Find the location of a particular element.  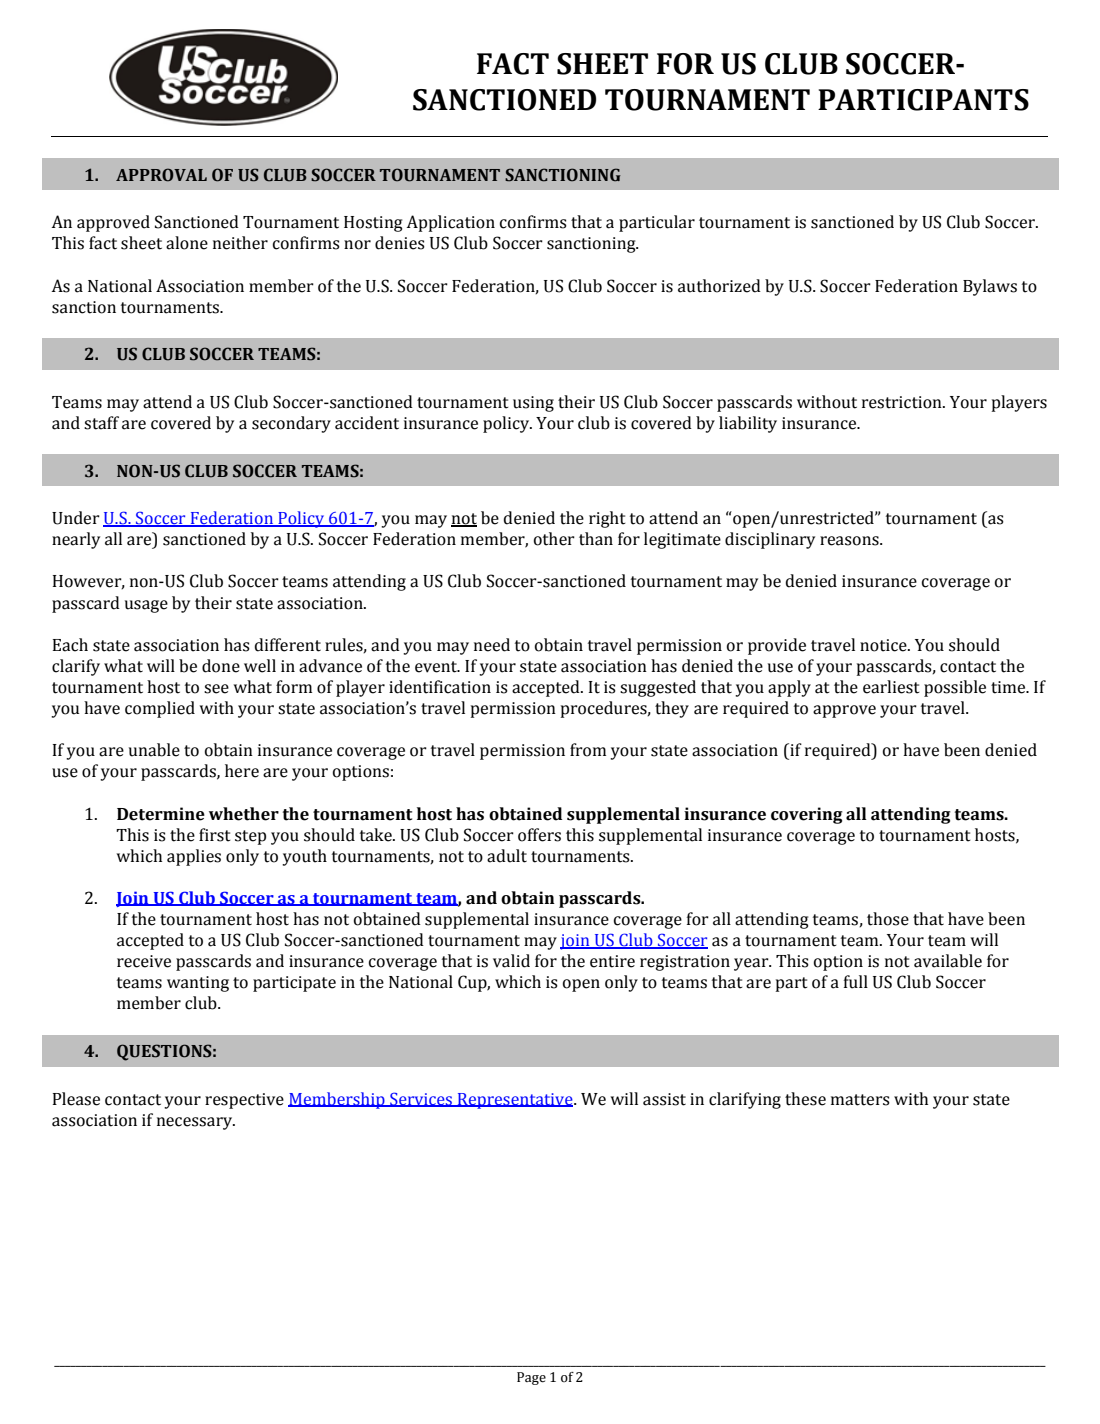

Bylaws is located at coordinates (990, 287).
